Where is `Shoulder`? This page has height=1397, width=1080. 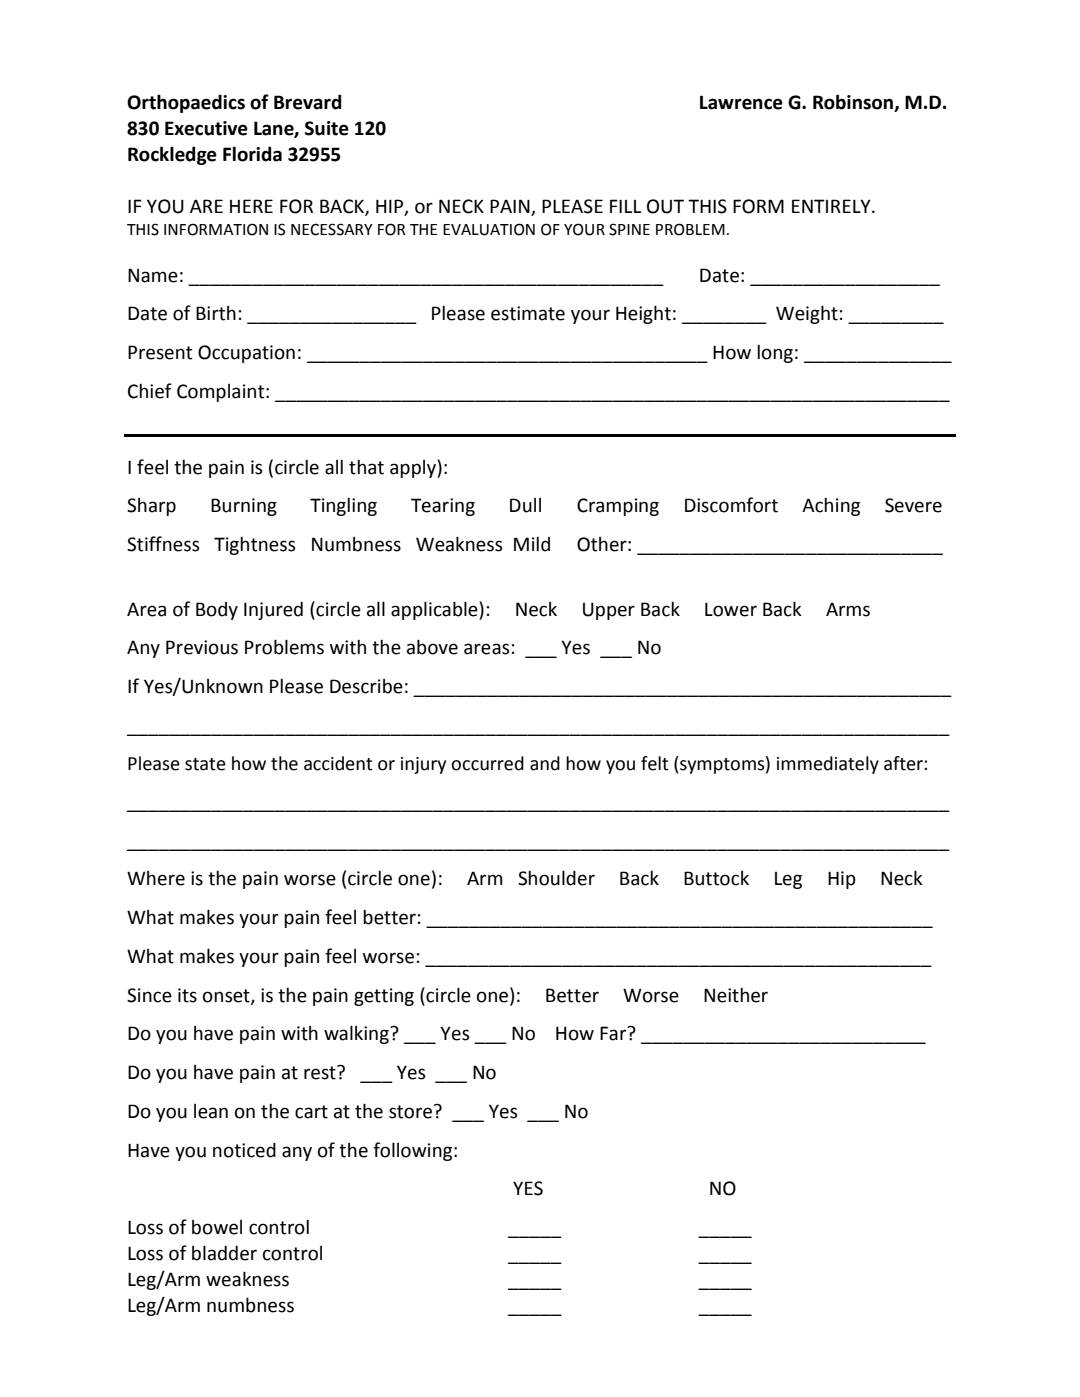 Shoulder is located at coordinates (556, 878).
